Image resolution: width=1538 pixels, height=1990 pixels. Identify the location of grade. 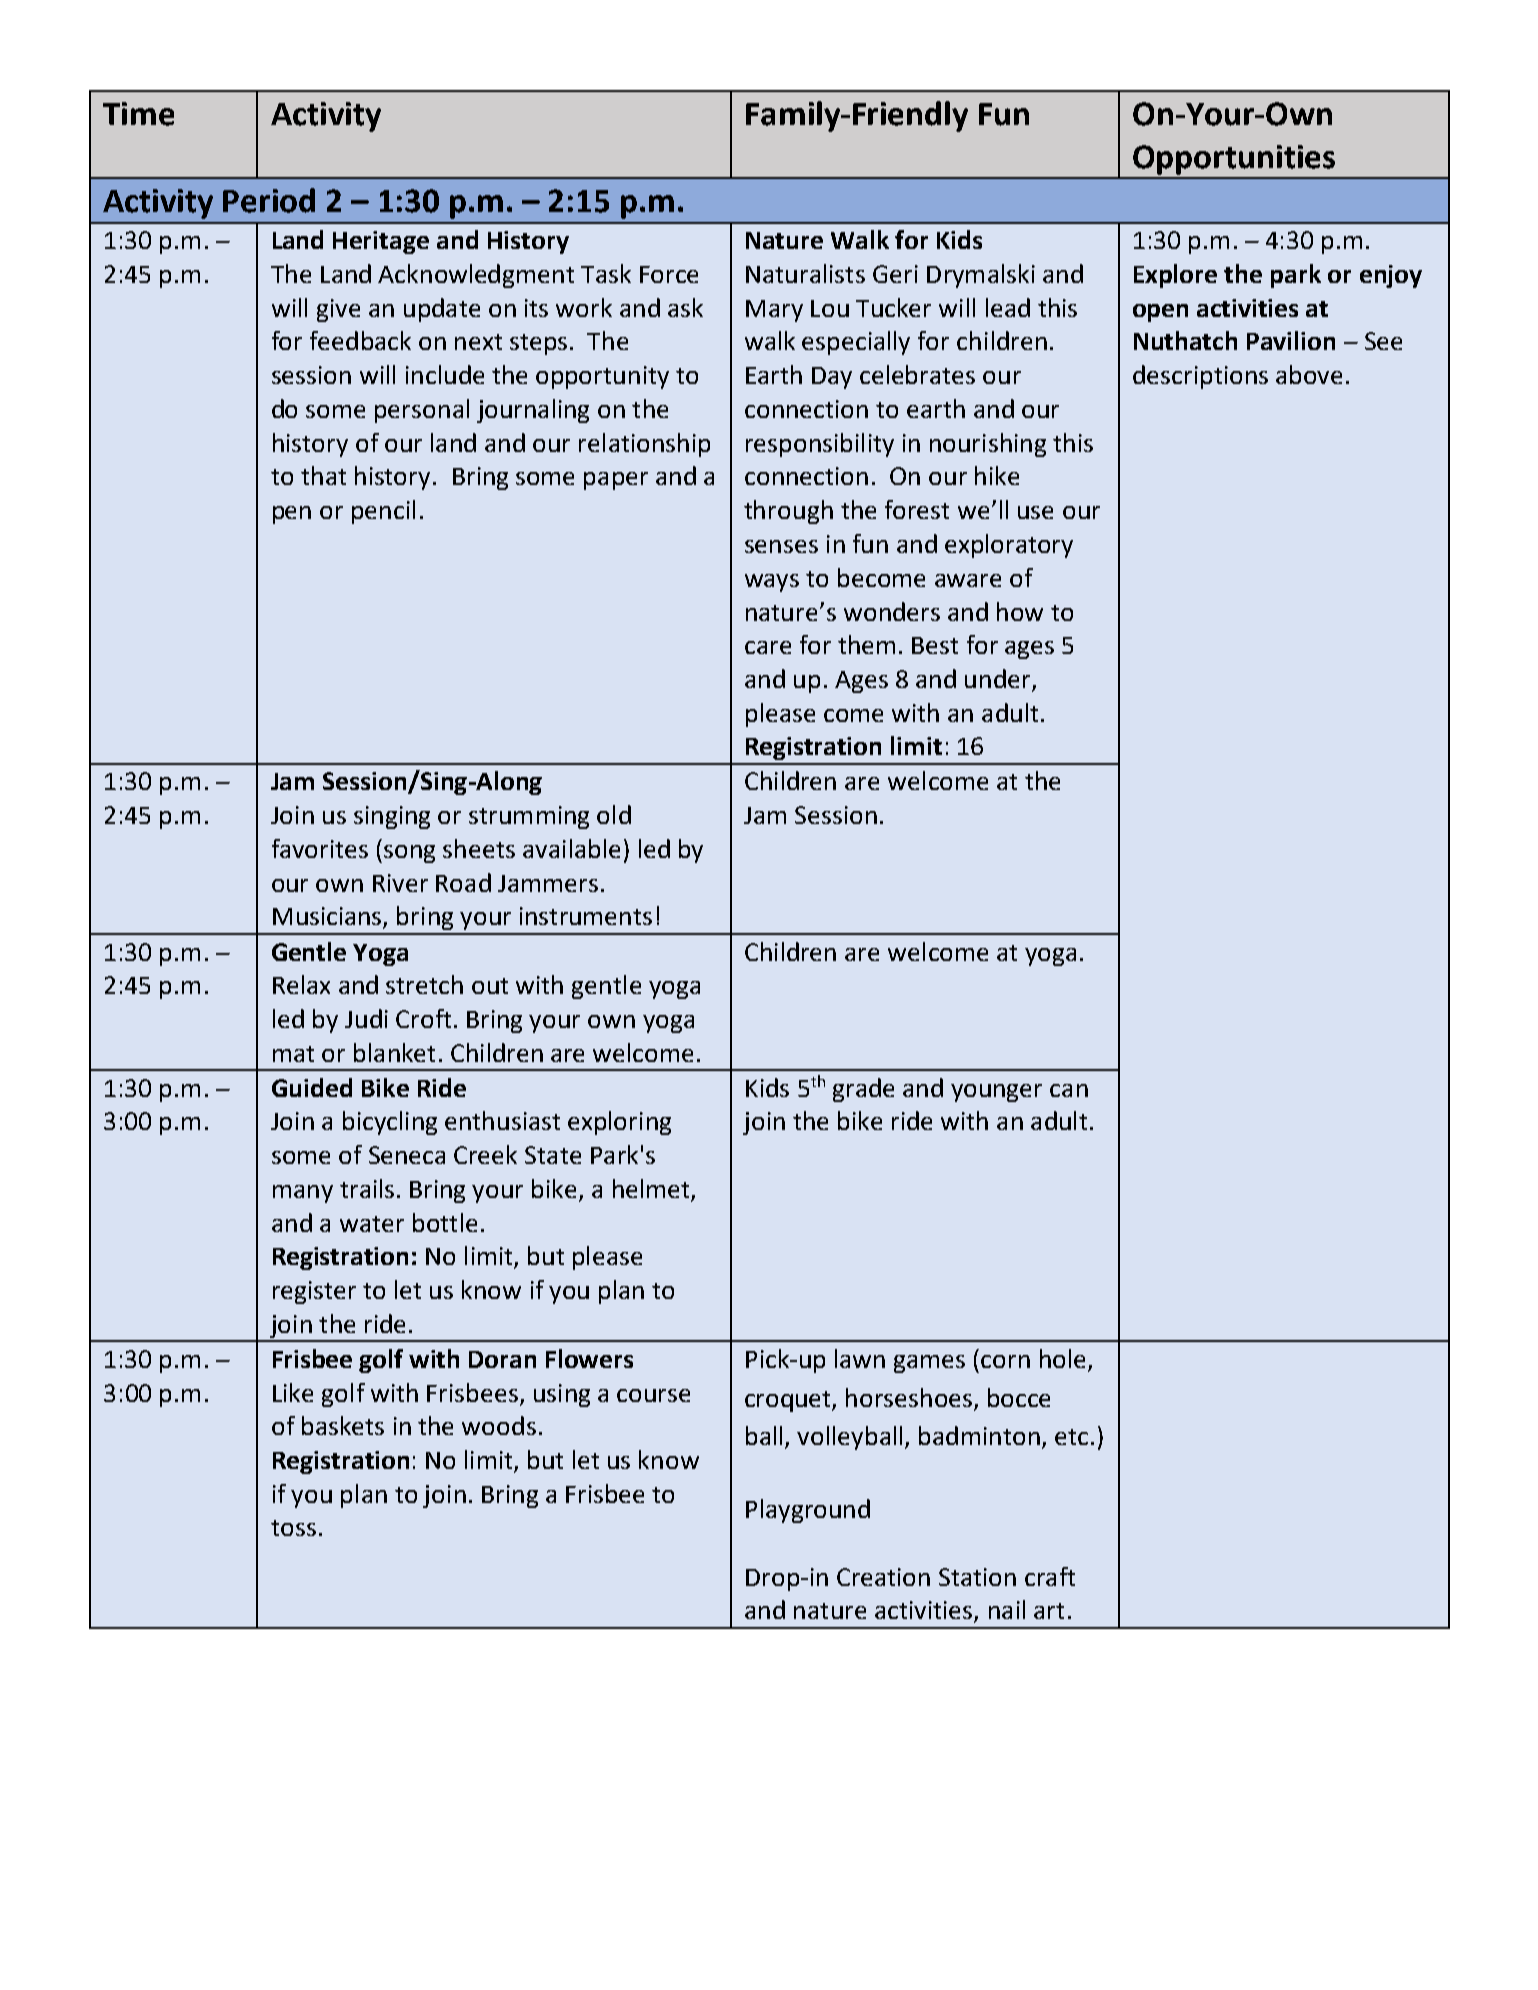
(863, 1090).
